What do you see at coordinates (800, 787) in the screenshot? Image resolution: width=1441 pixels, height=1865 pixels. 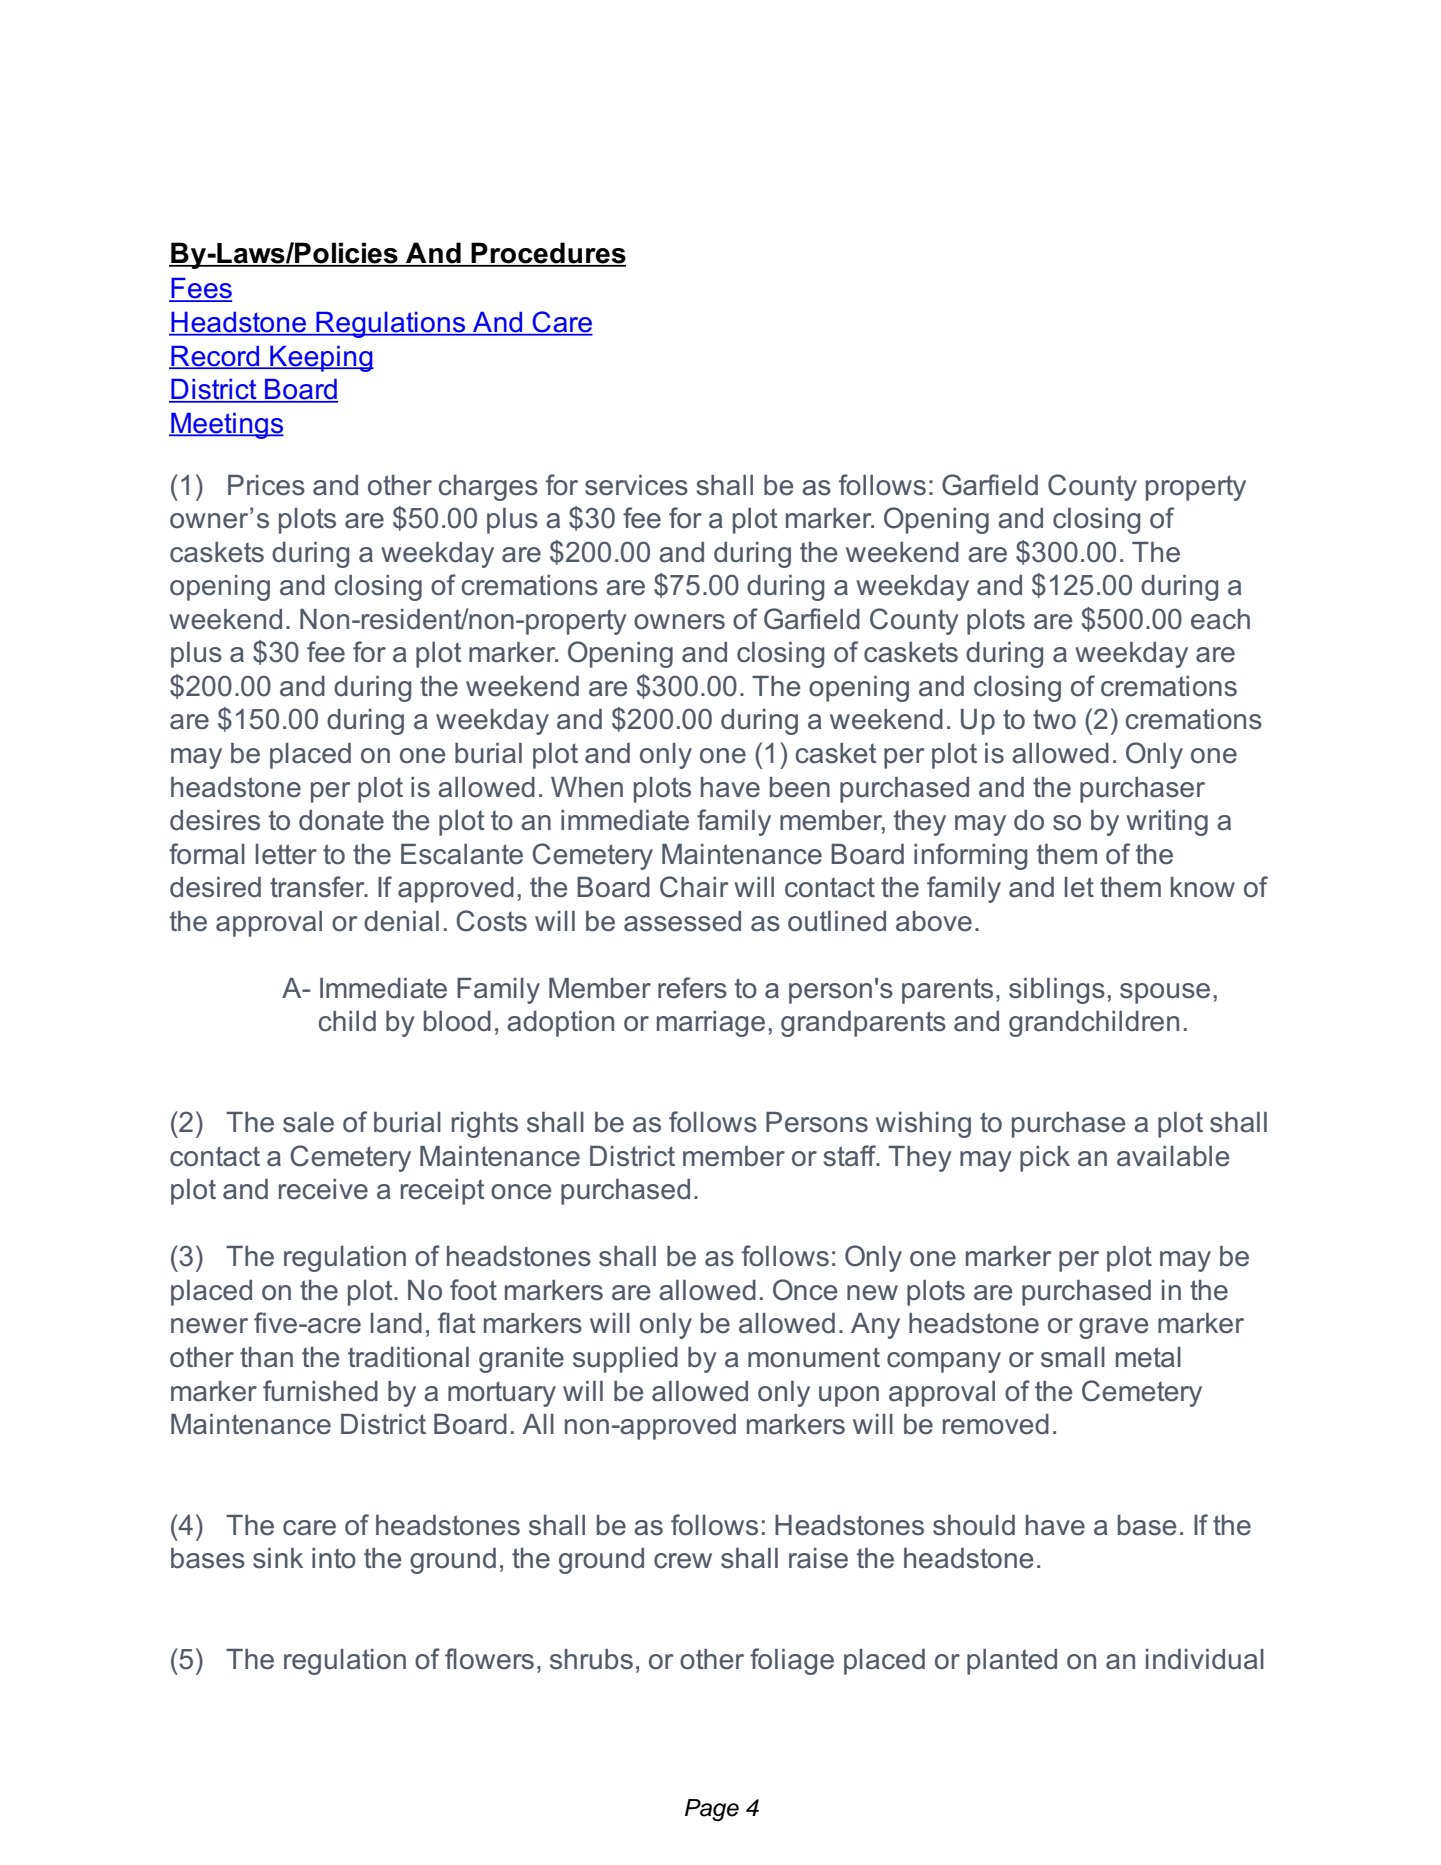 I see `been` at bounding box center [800, 787].
